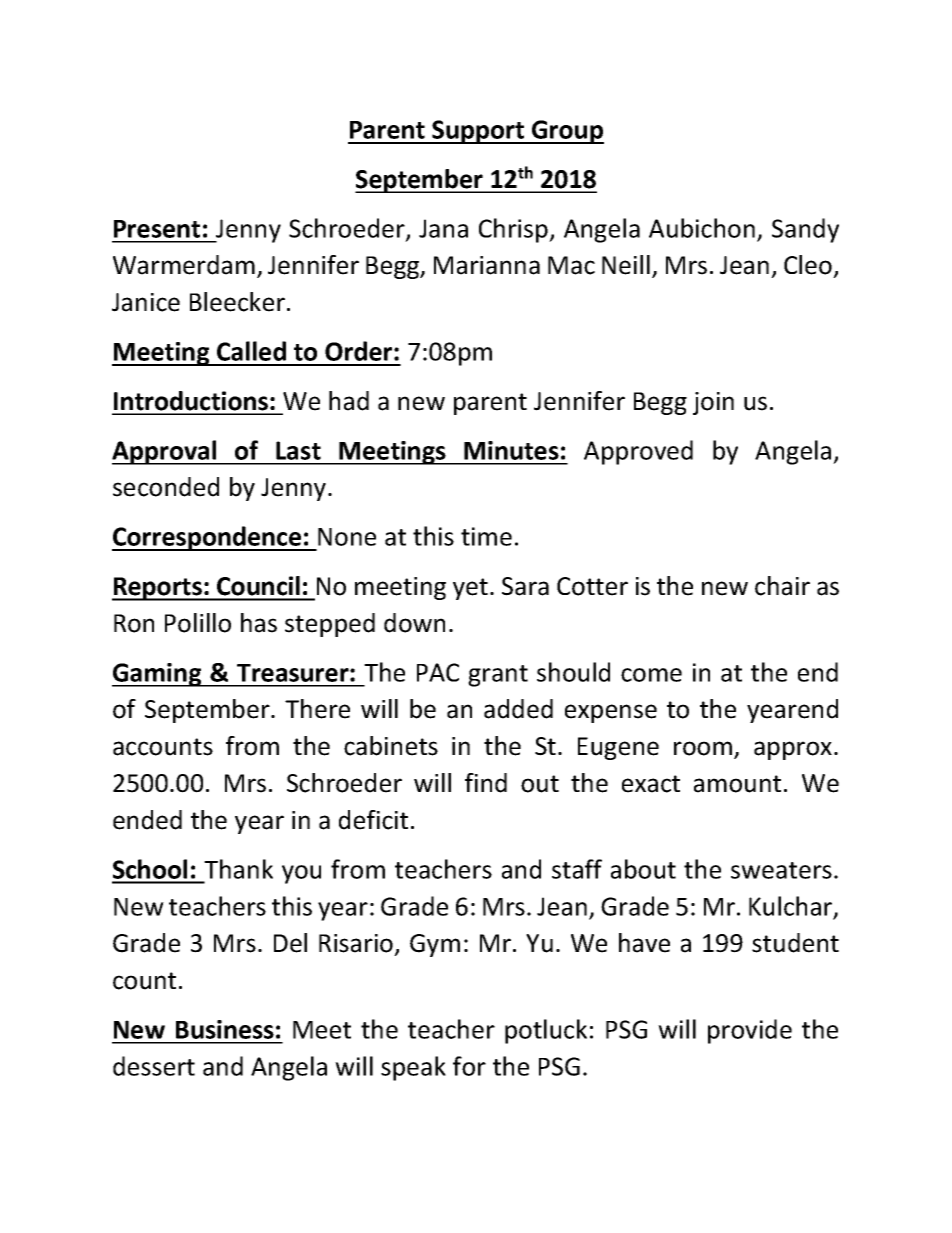 This screenshot has height=1233, width=952. Describe the element at coordinates (469, 1066) in the screenshot. I see `for` at that location.
